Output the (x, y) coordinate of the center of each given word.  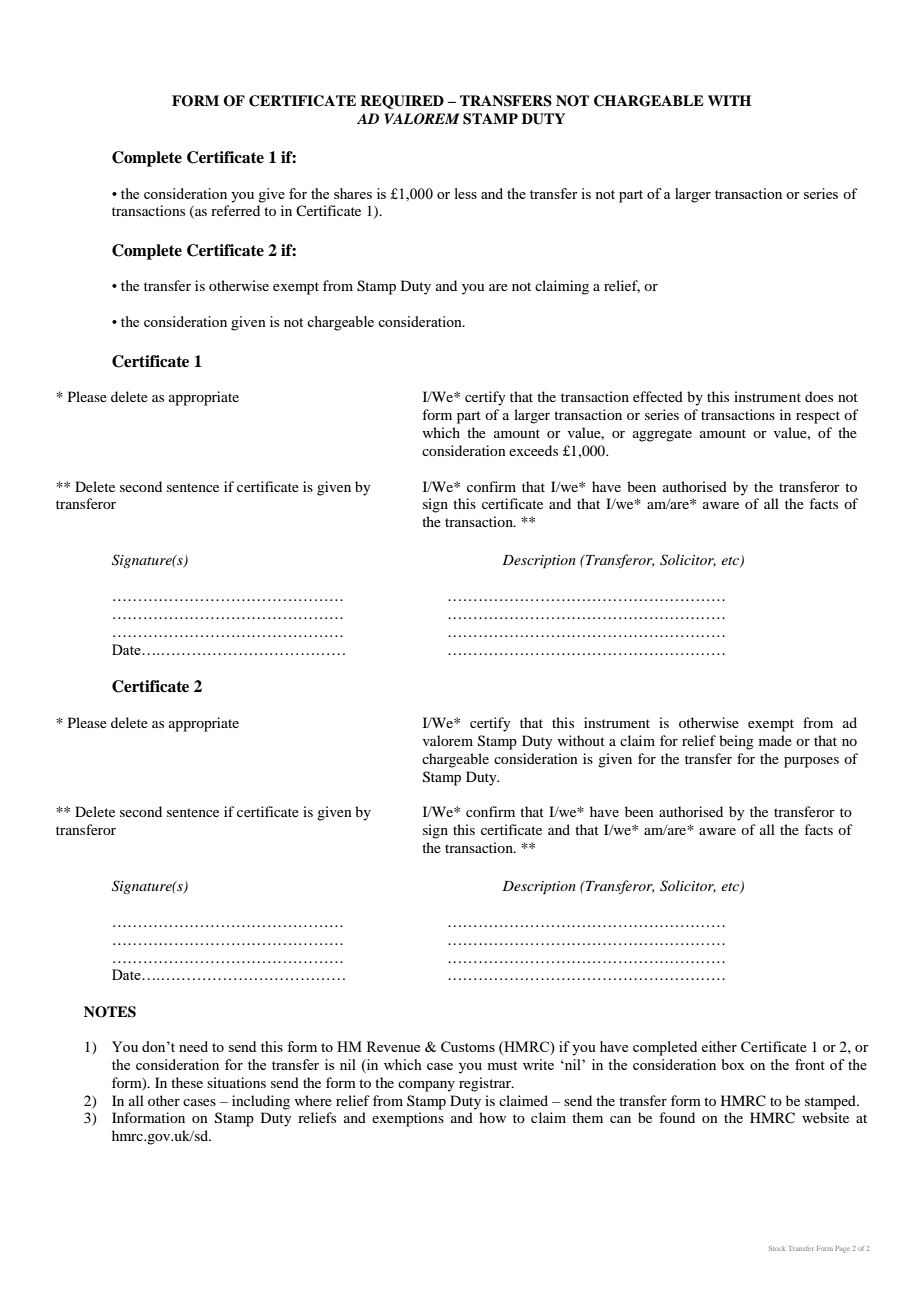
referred (235, 210)
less (466, 193)
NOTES (110, 1012)
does (819, 396)
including (261, 1102)
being (736, 742)
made (775, 740)
